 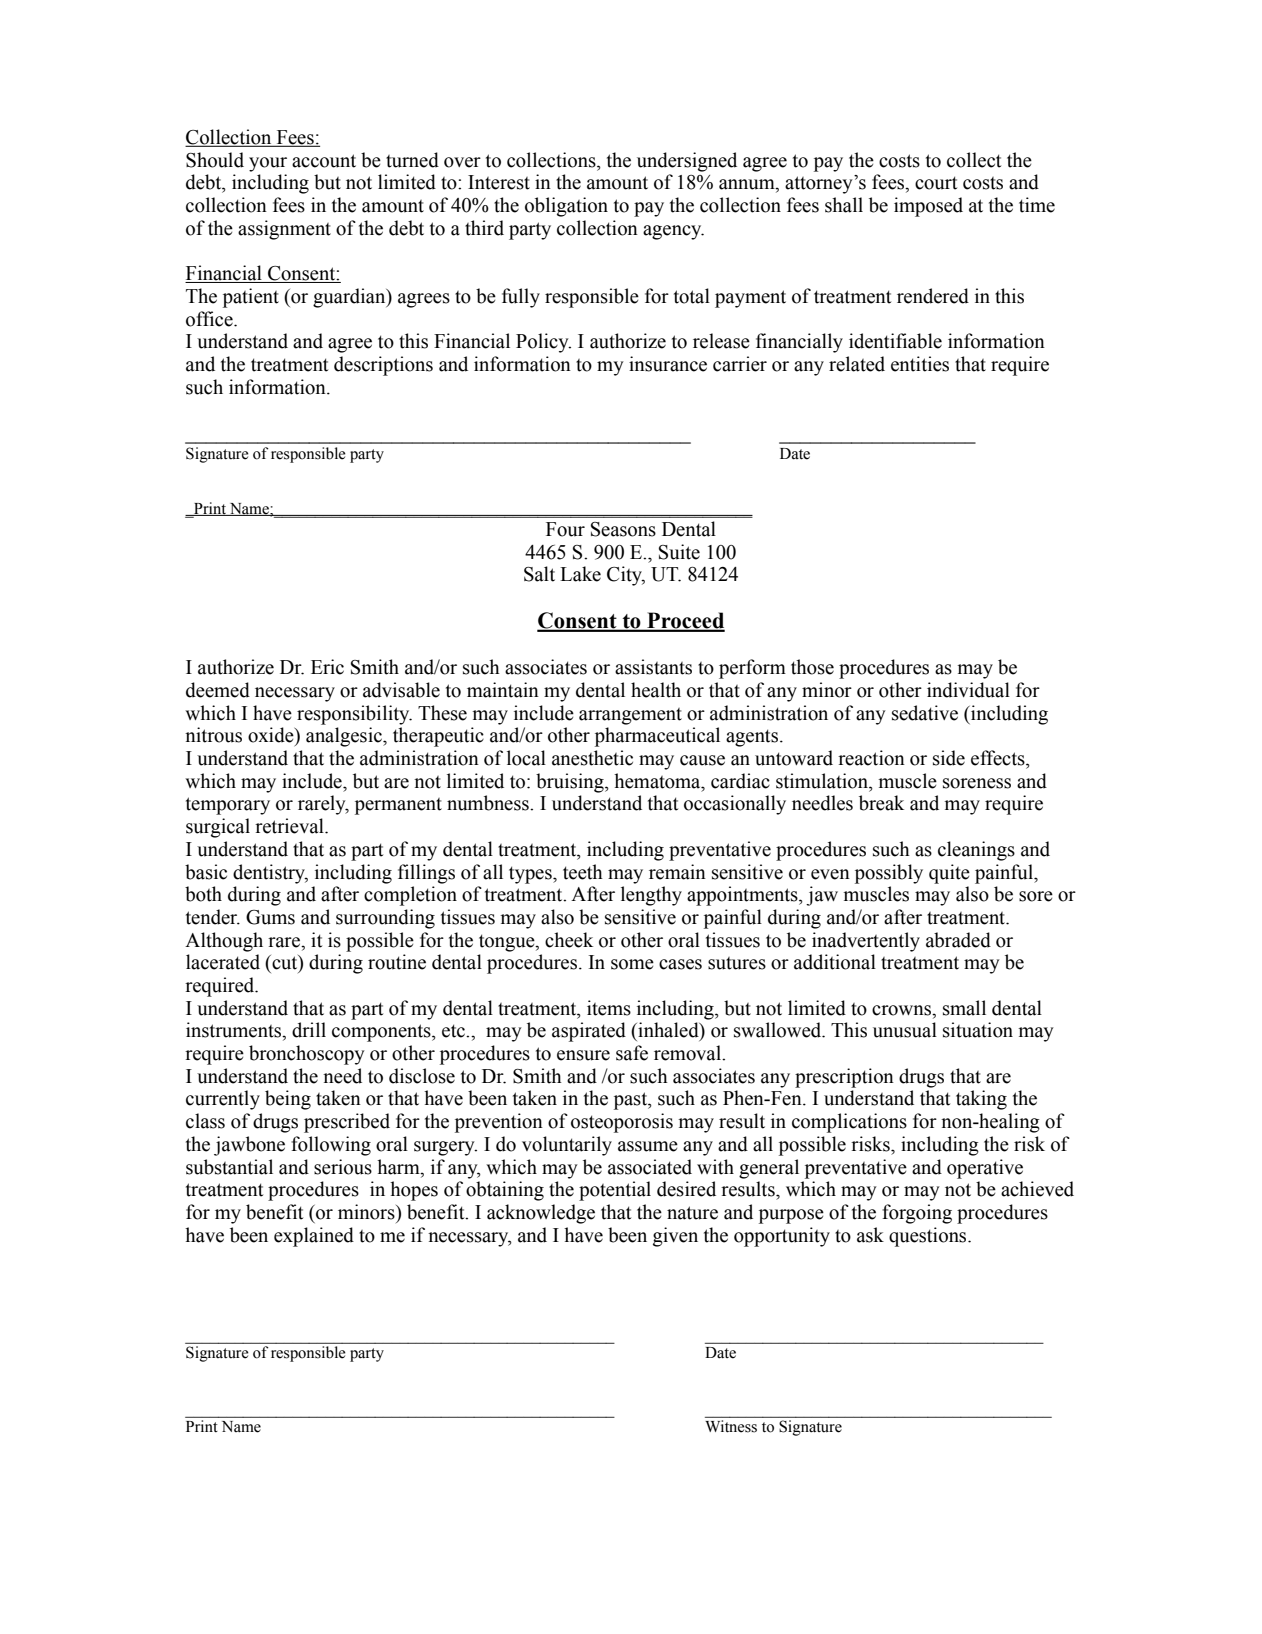 What do you see at coordinates (949, 758) in the image?
I see `side` at bounding box center [949, 758].
